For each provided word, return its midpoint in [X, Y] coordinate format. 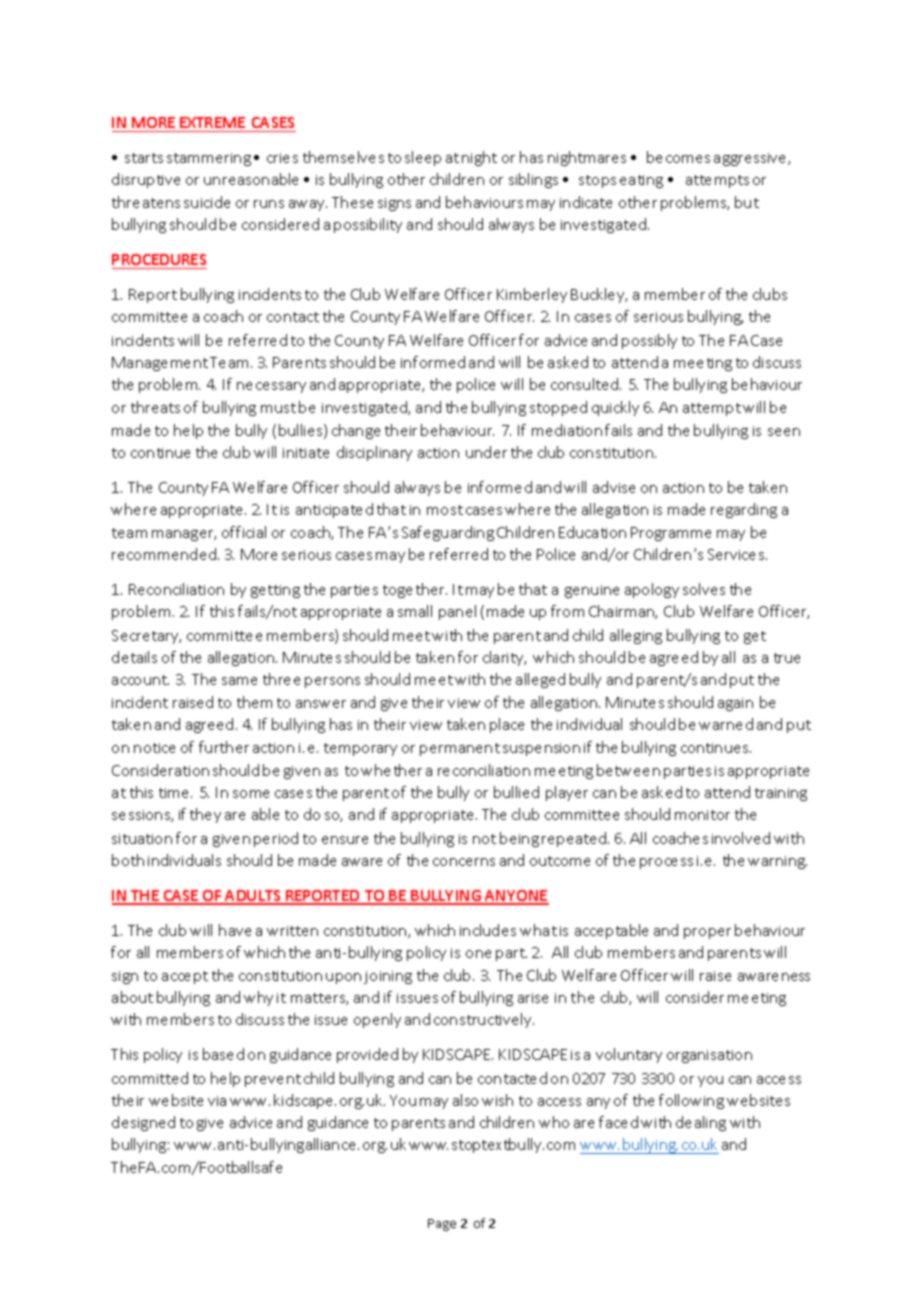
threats [155, 407]
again [735, 704]
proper [707, 933]
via [217, 1101]
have [235, 930]
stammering [209, 159]
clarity [504, 658]
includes [488, 930]
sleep [423, 158]
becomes [678, 157]
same [239, 681]
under [486, 452]
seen [784, 432]
